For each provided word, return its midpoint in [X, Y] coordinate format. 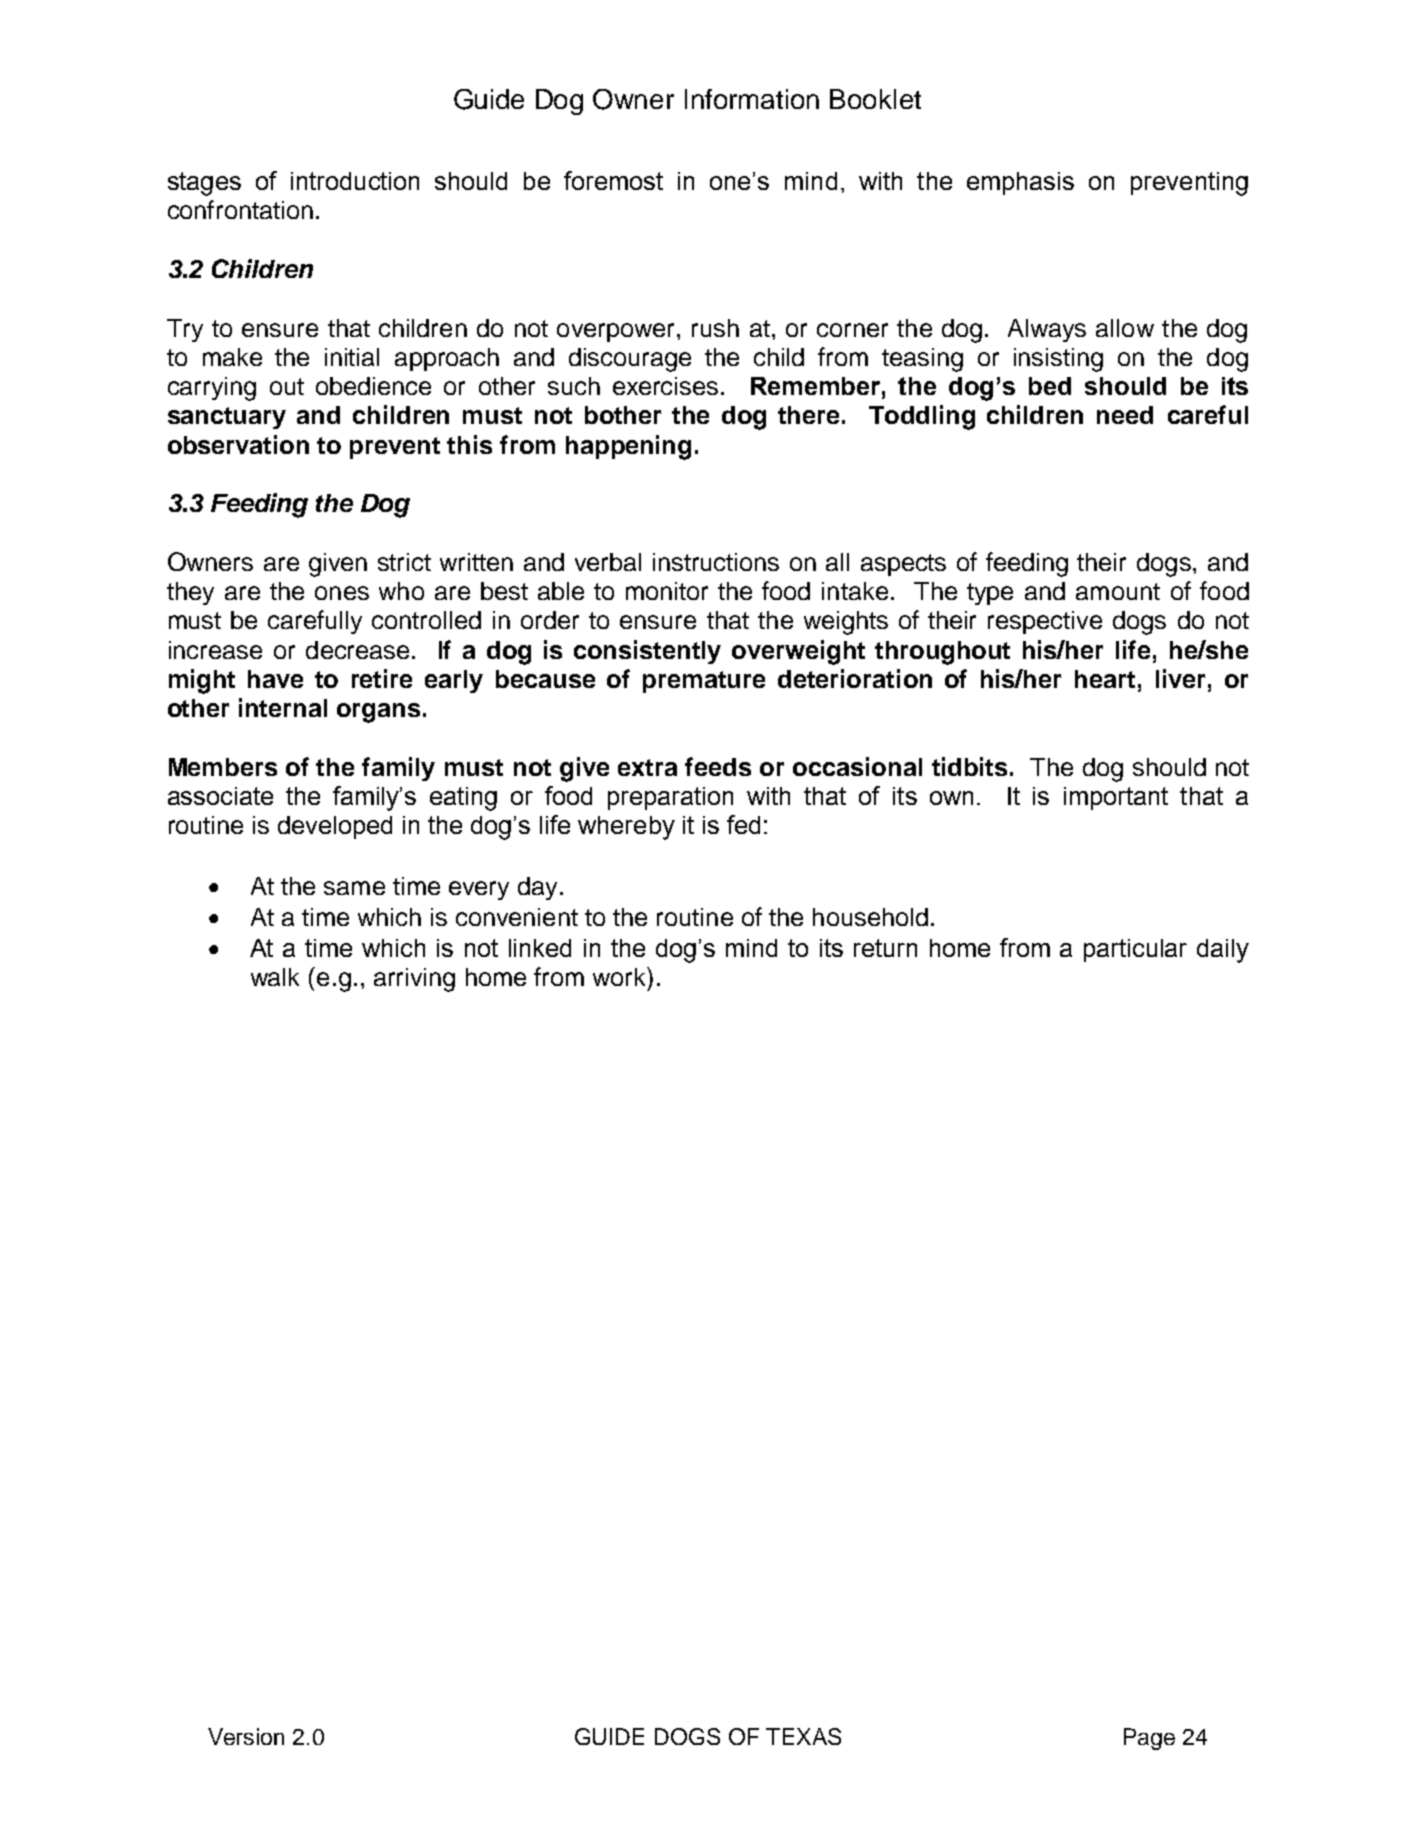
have [275, 679]
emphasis [1020, 183]
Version [246, 1736]
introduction [355, 181]
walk [275, 977]
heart [1105, 679]
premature [704, 682]
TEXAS [803, 1736]
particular [1135, 950]
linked [540, 948]
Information [752, 99]
